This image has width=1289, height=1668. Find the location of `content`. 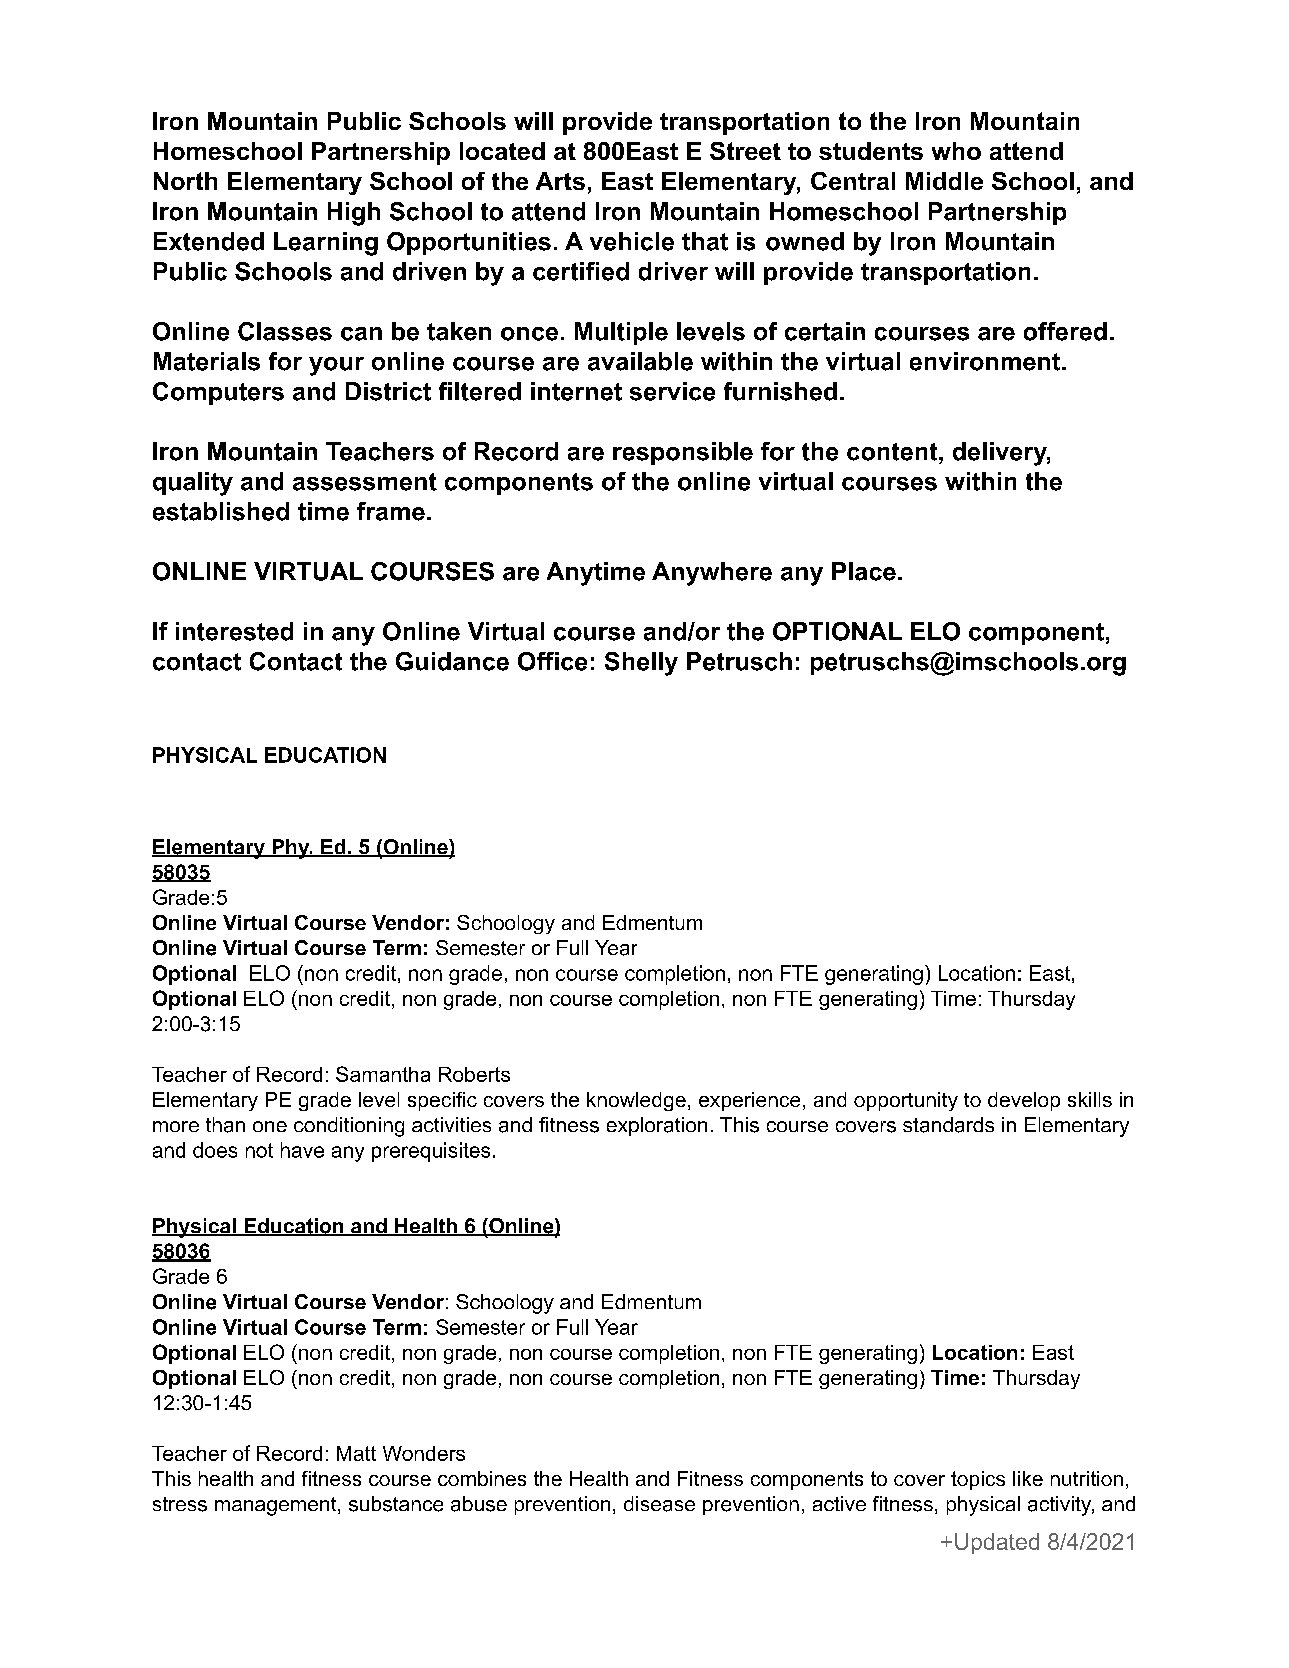

content is located at coordinates (893, 452).
